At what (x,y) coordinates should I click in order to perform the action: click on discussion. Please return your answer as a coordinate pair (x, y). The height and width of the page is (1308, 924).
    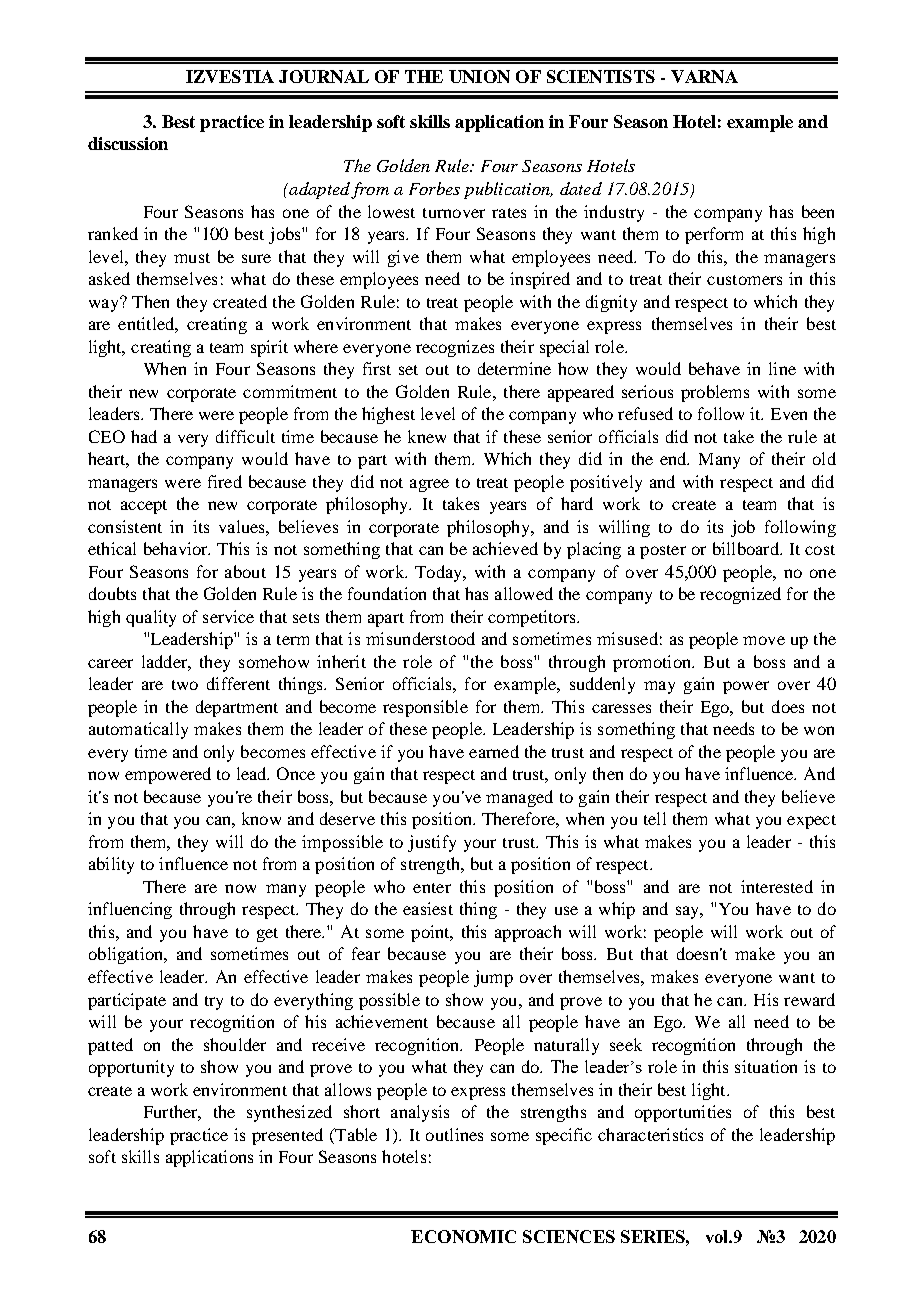
    Looking at the image, I should click on (128, 143).
